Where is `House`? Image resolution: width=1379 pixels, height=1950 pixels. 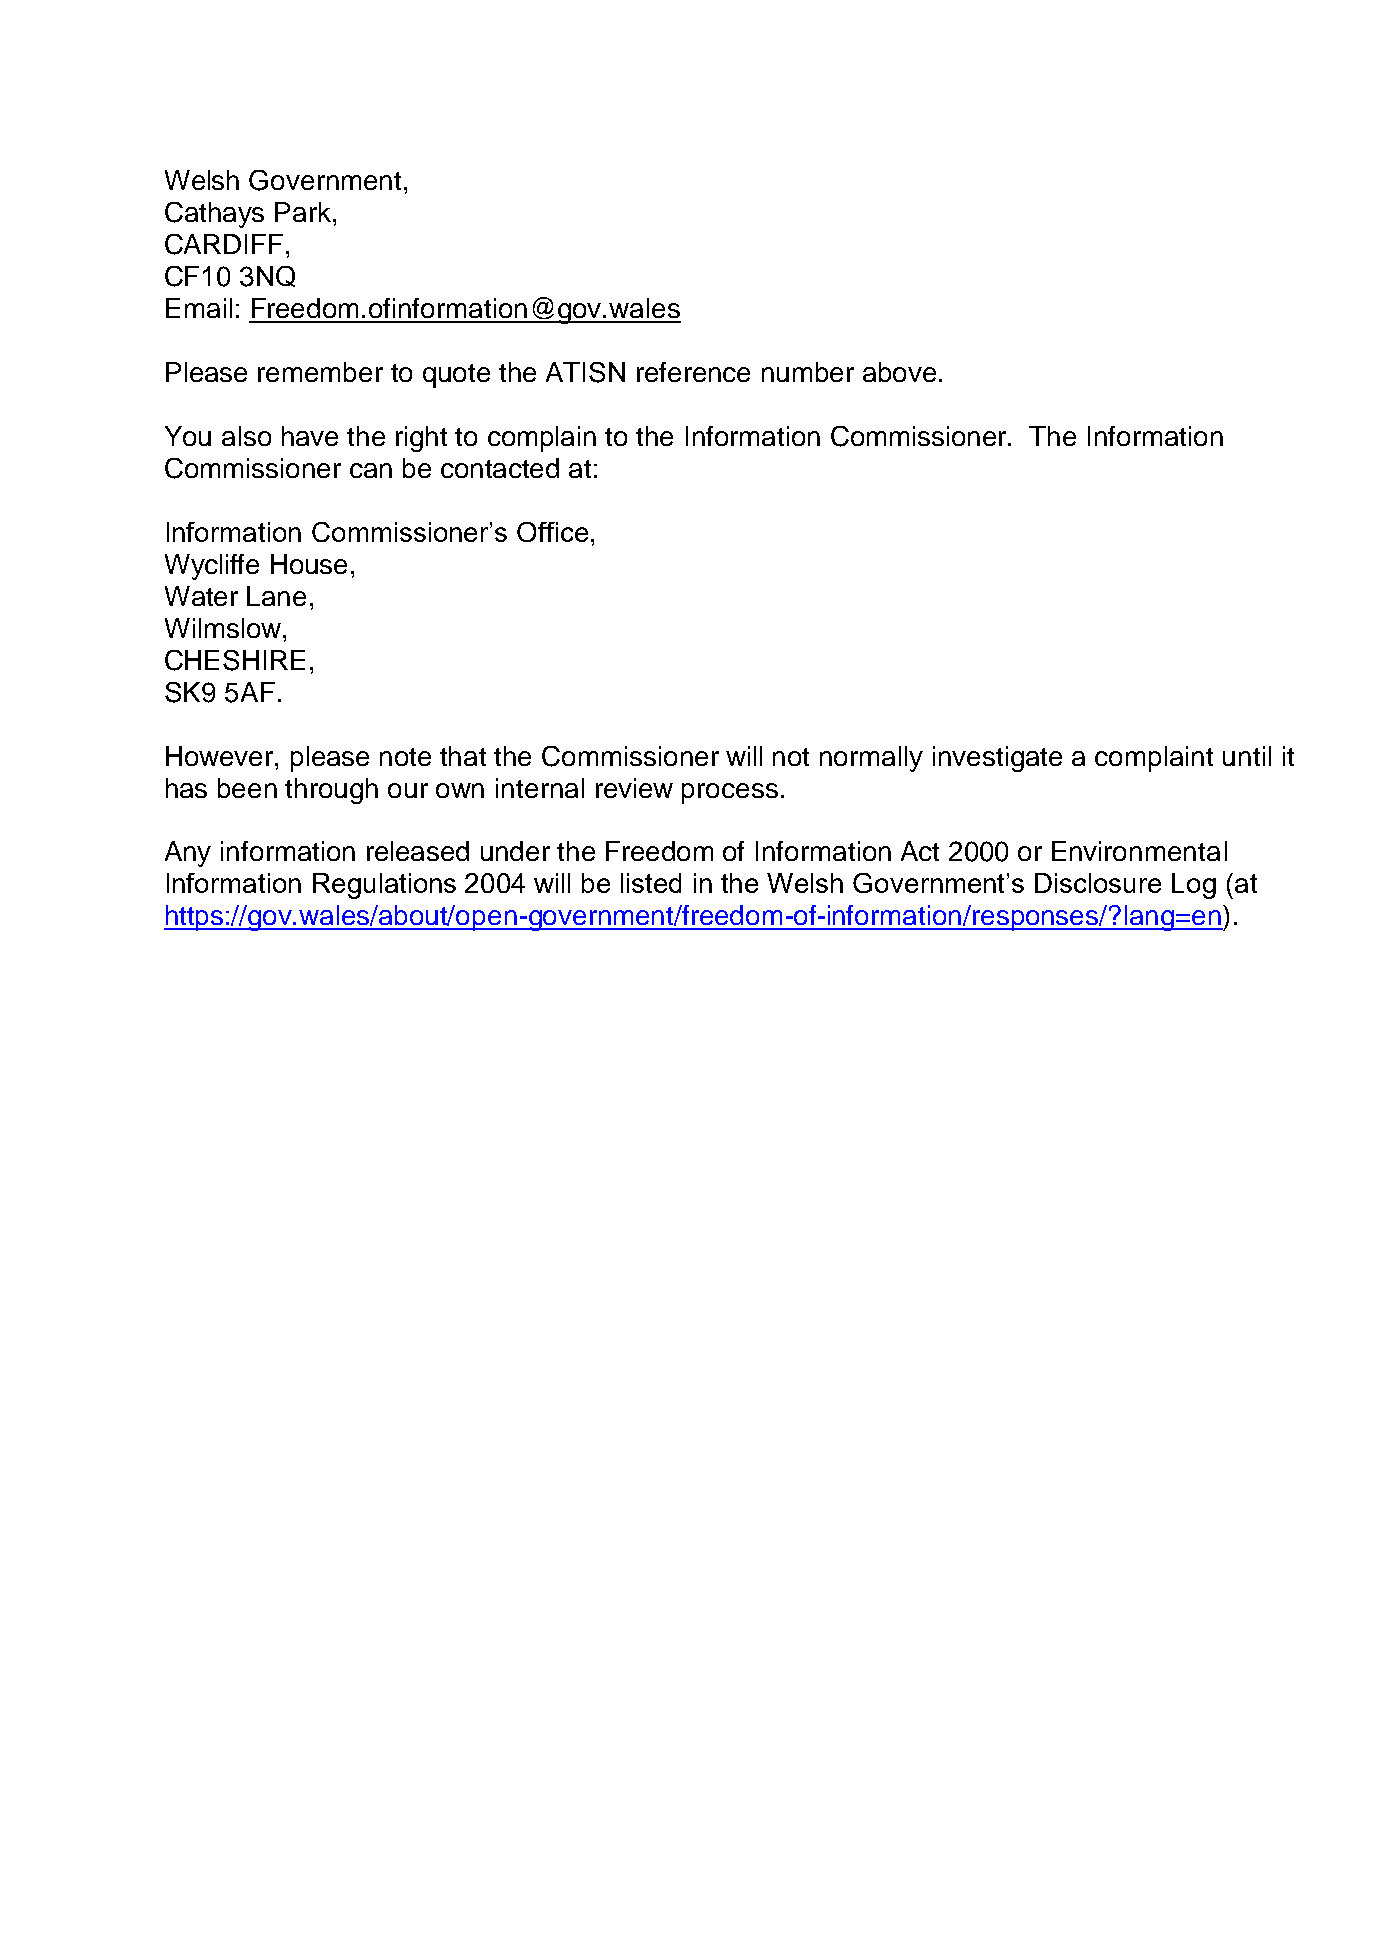 House is located at coordinates (309, 564).
